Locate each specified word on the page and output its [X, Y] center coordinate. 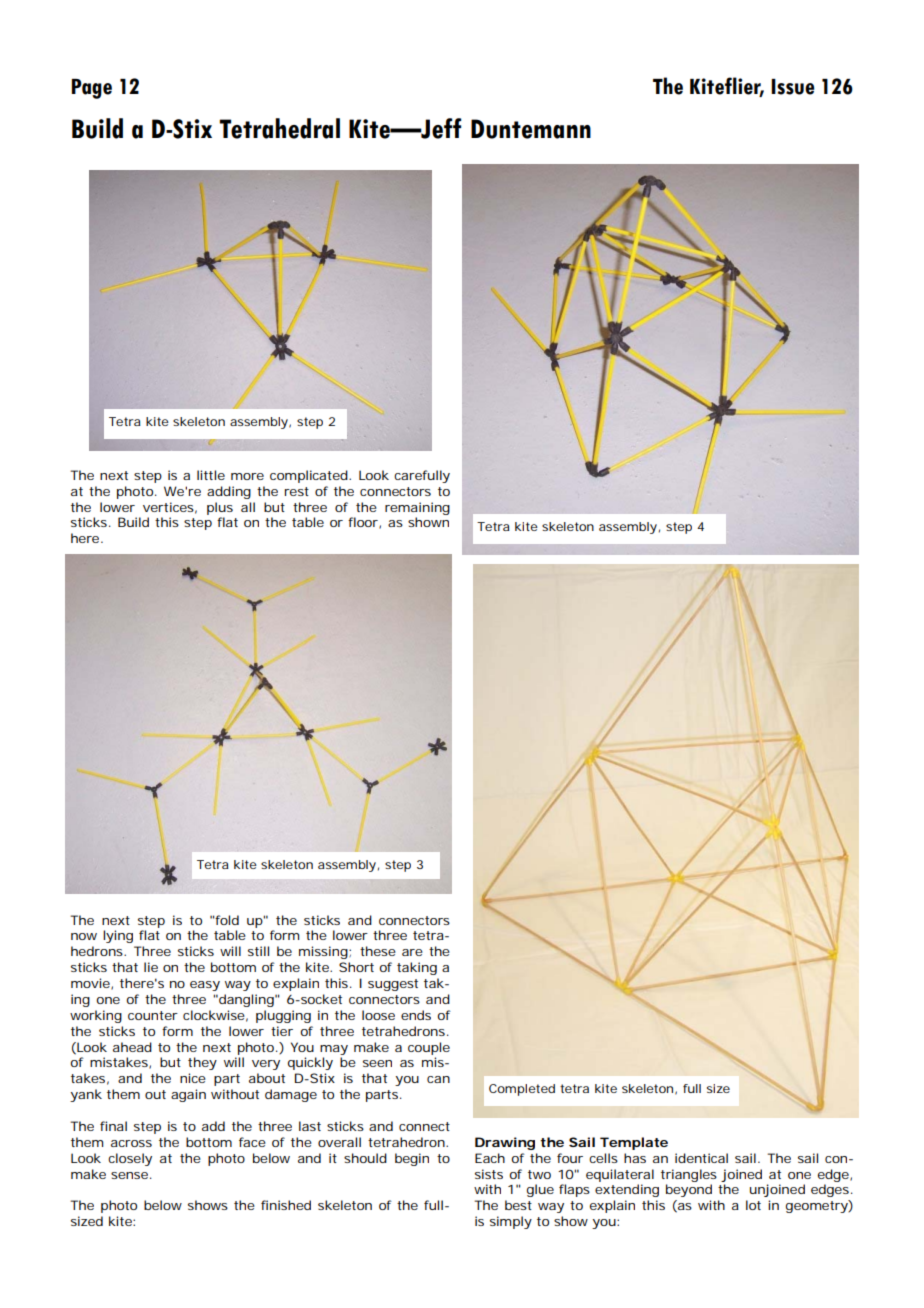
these [378, 951]
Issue [792, 87]
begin [412, 1159]
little [211, 475]
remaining [417, 508]
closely [130, 1159]
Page [92, 89]
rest [297, 491]
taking [417, 968]
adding [229, 492]
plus [220, 508]
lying [118, 936]
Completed [522, 1090]
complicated [310, 476]
